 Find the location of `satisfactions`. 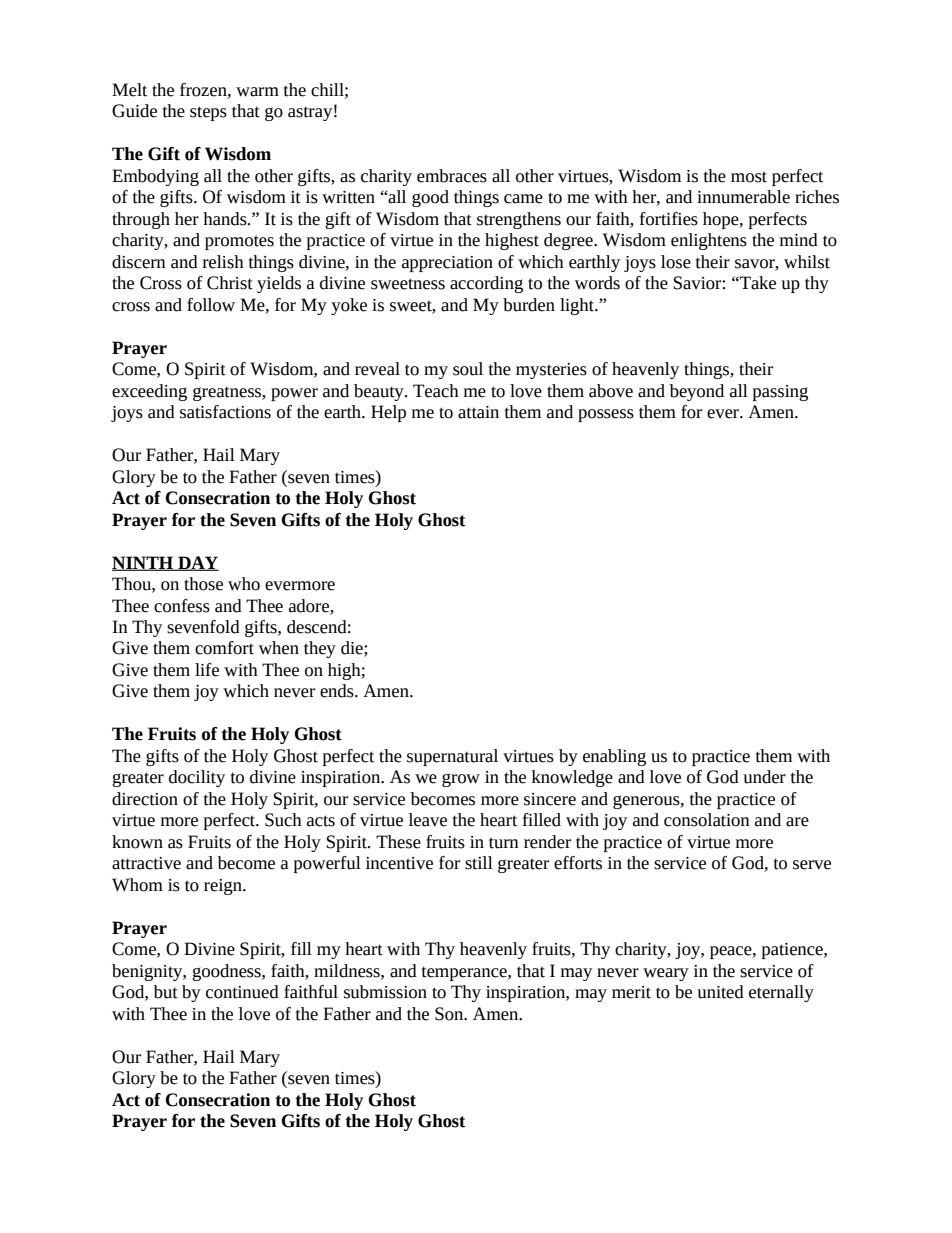

satisfactions is located at coordinates (225, 412).
